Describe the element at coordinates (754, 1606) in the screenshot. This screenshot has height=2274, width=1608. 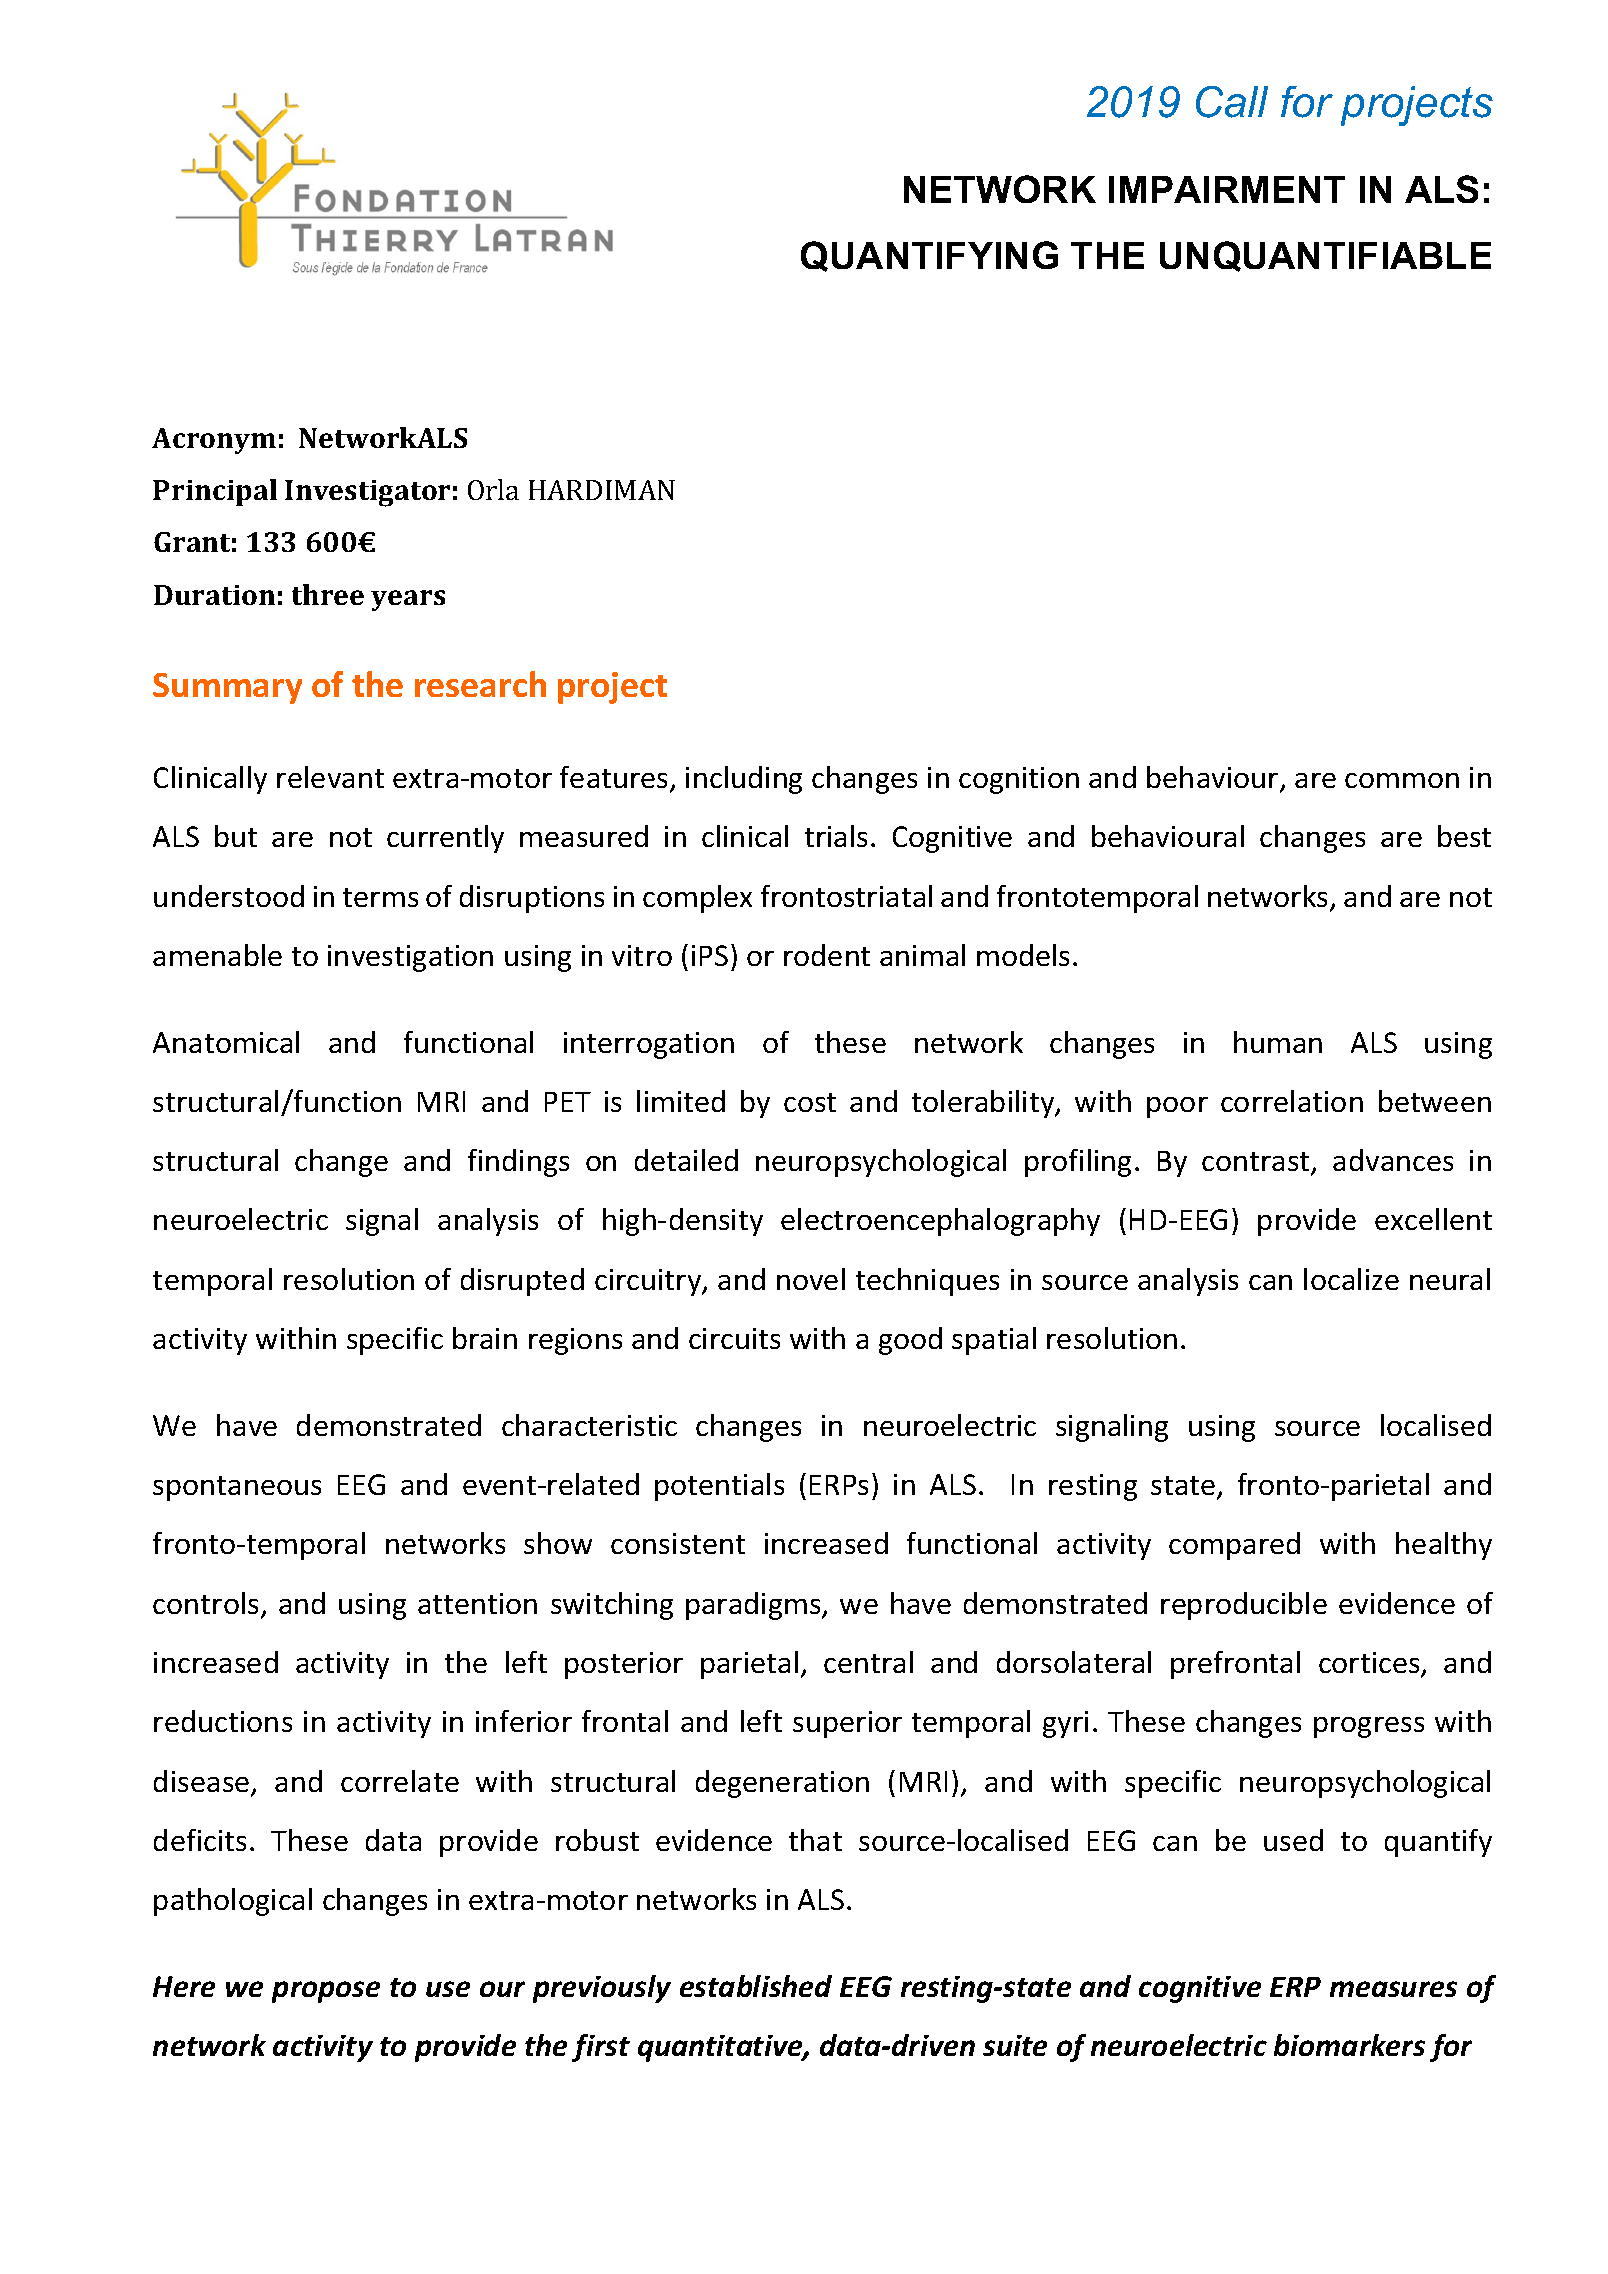
I see `paradigms` at that location.
